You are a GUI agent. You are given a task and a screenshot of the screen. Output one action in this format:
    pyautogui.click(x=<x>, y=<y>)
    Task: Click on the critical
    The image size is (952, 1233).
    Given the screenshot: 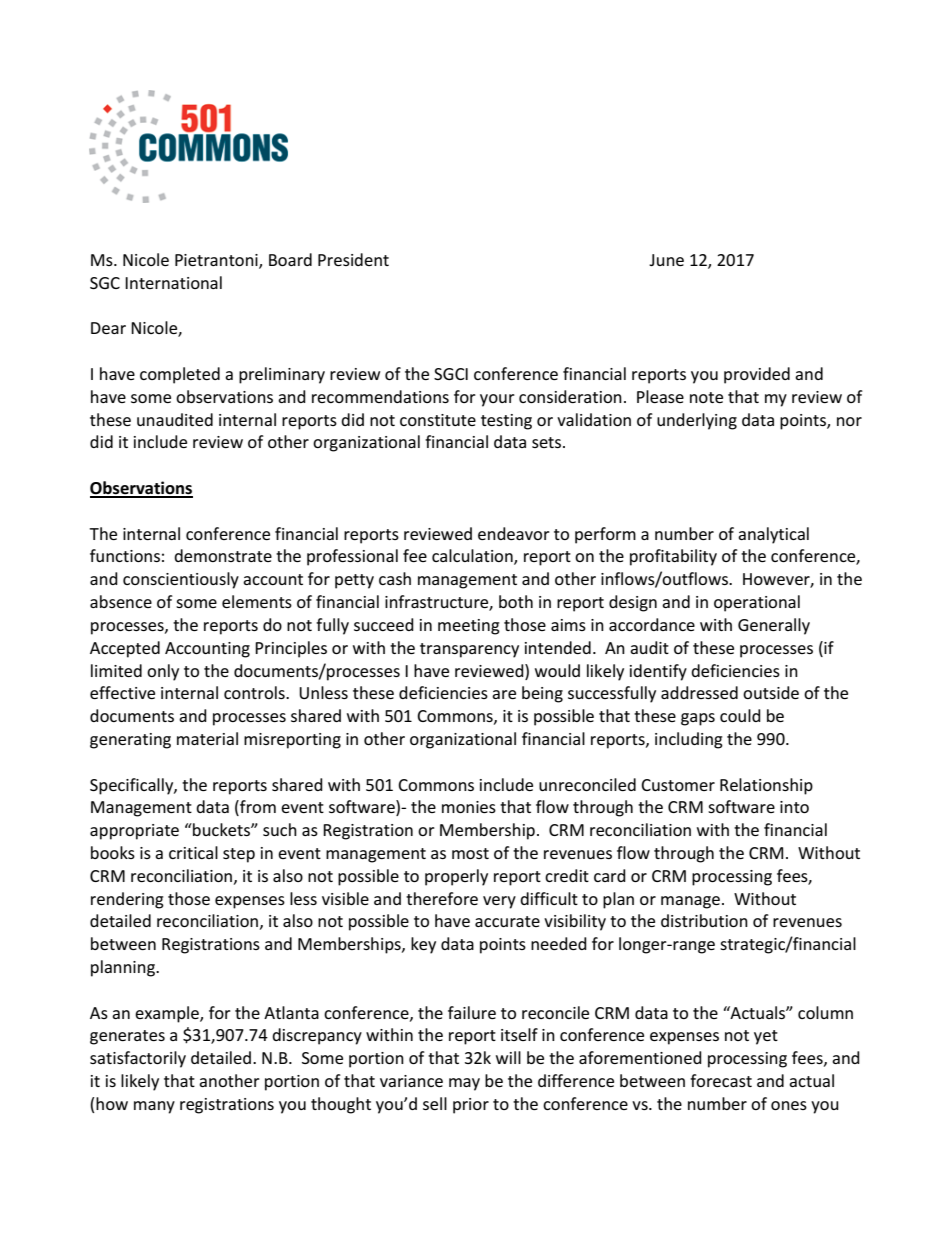 What is the action you would take?
    pyautogui.click(x=193, y=852)
